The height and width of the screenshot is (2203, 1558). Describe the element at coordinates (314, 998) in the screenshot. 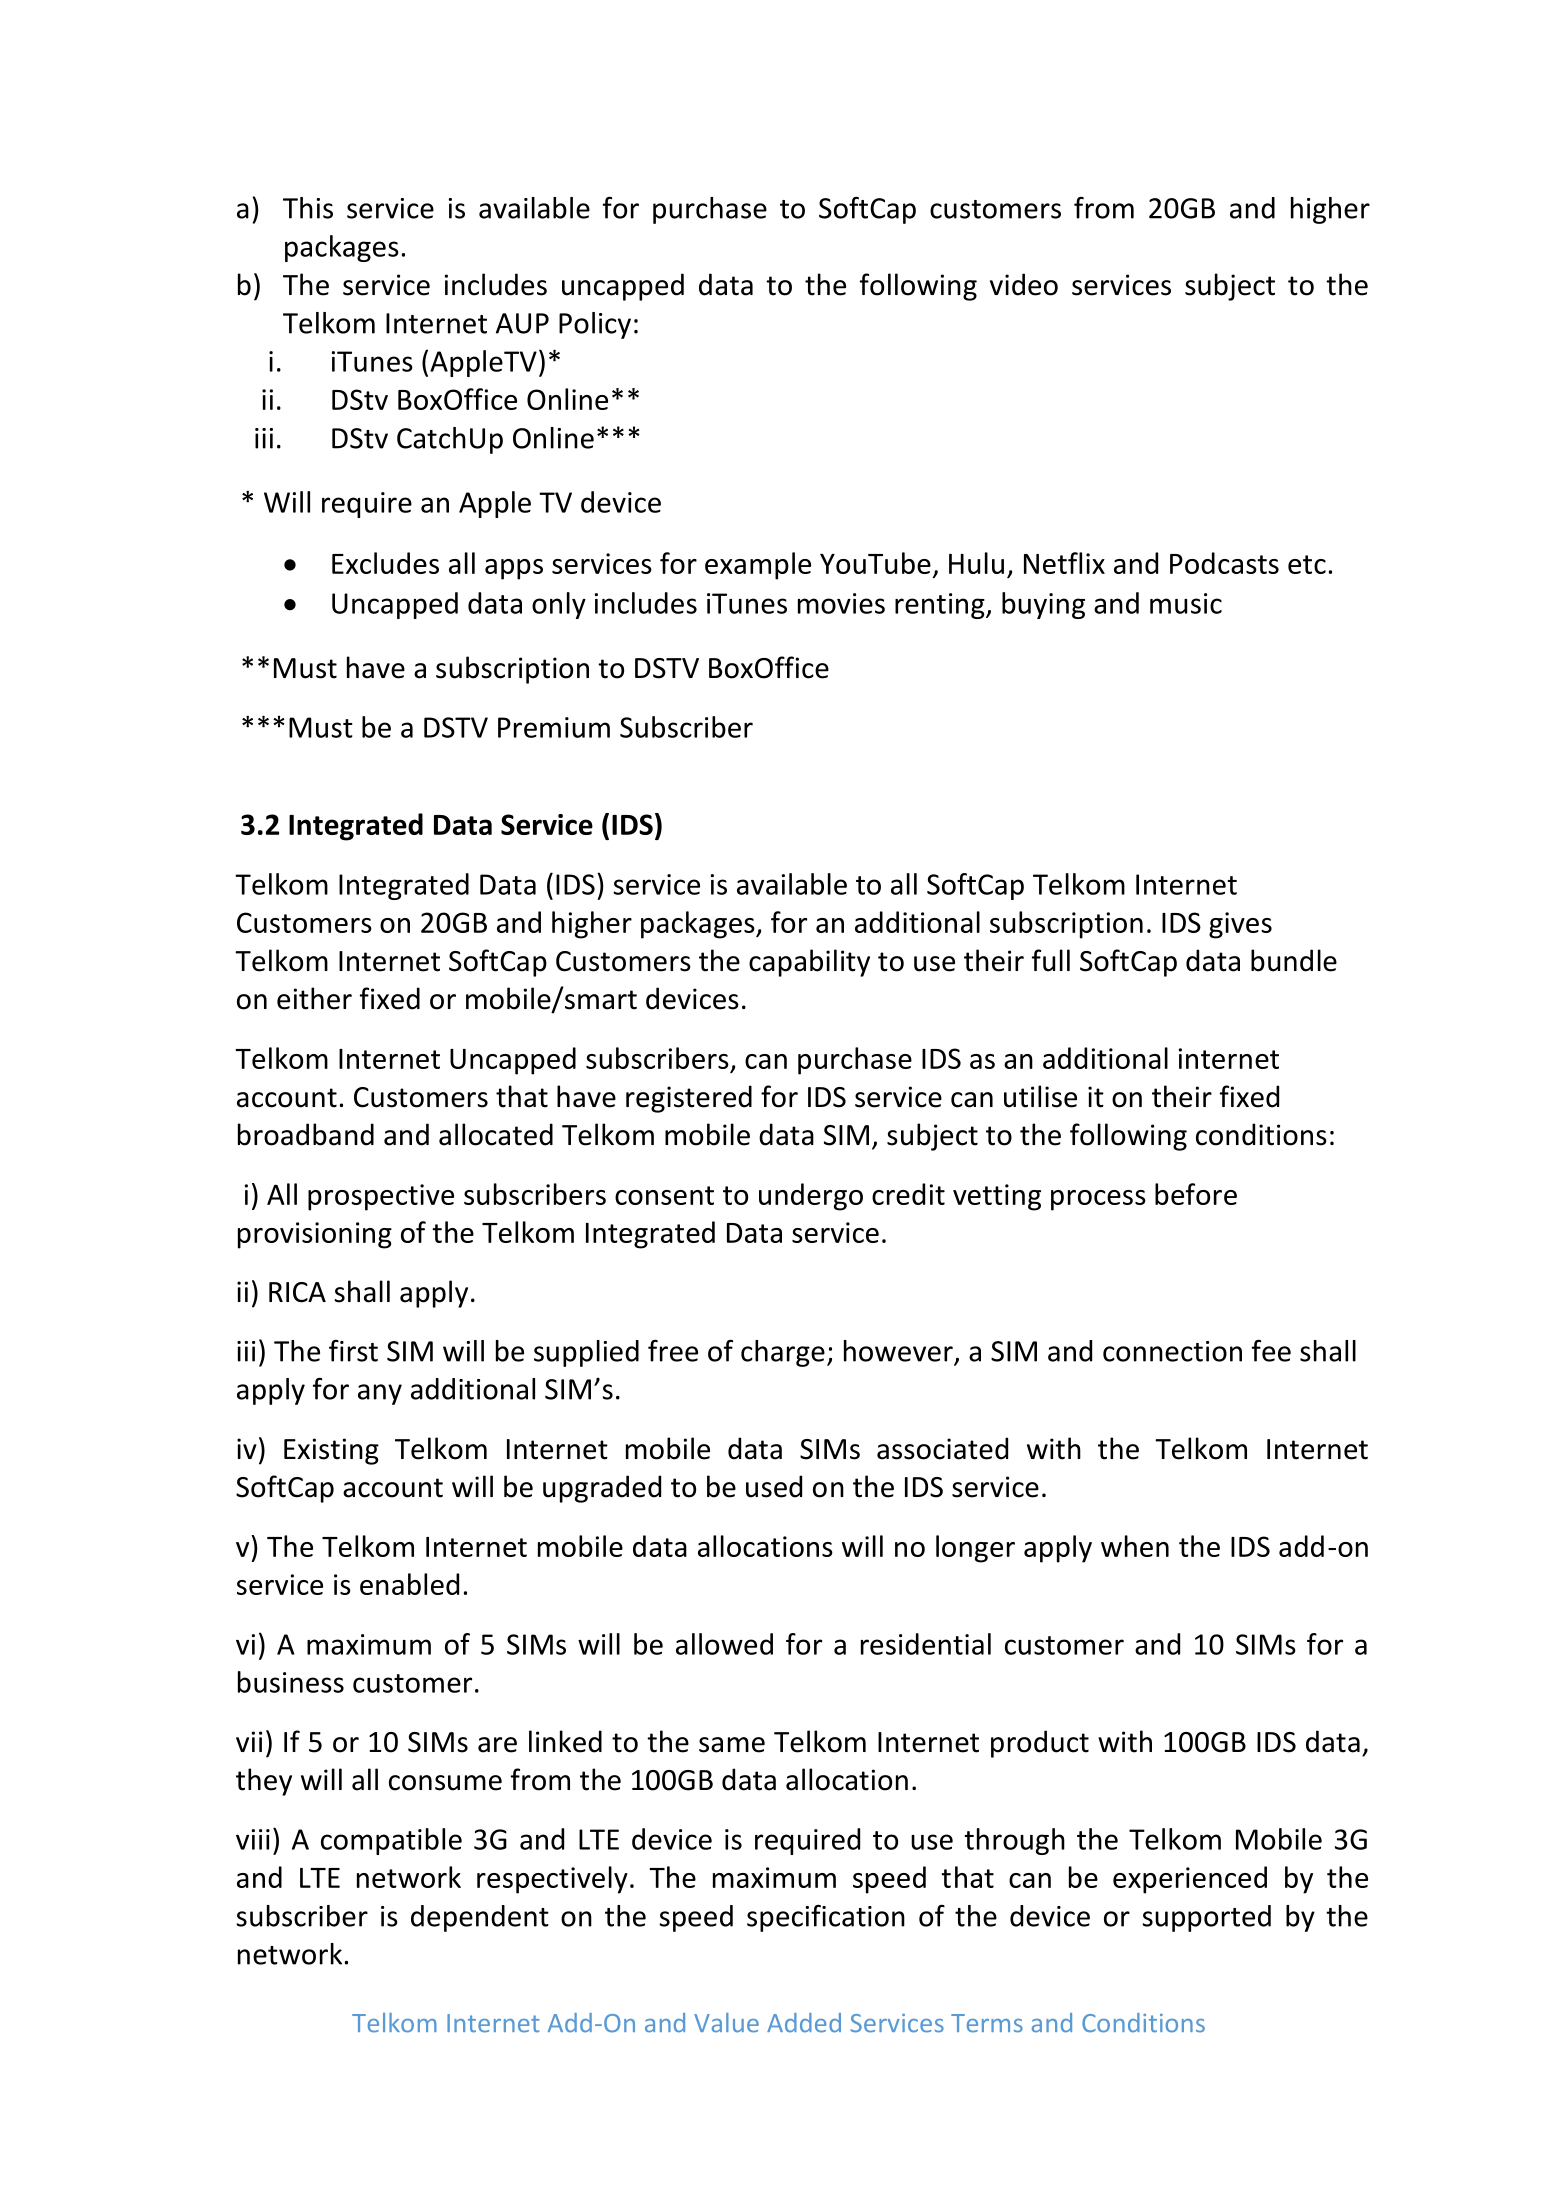

I see `either` at that location.
